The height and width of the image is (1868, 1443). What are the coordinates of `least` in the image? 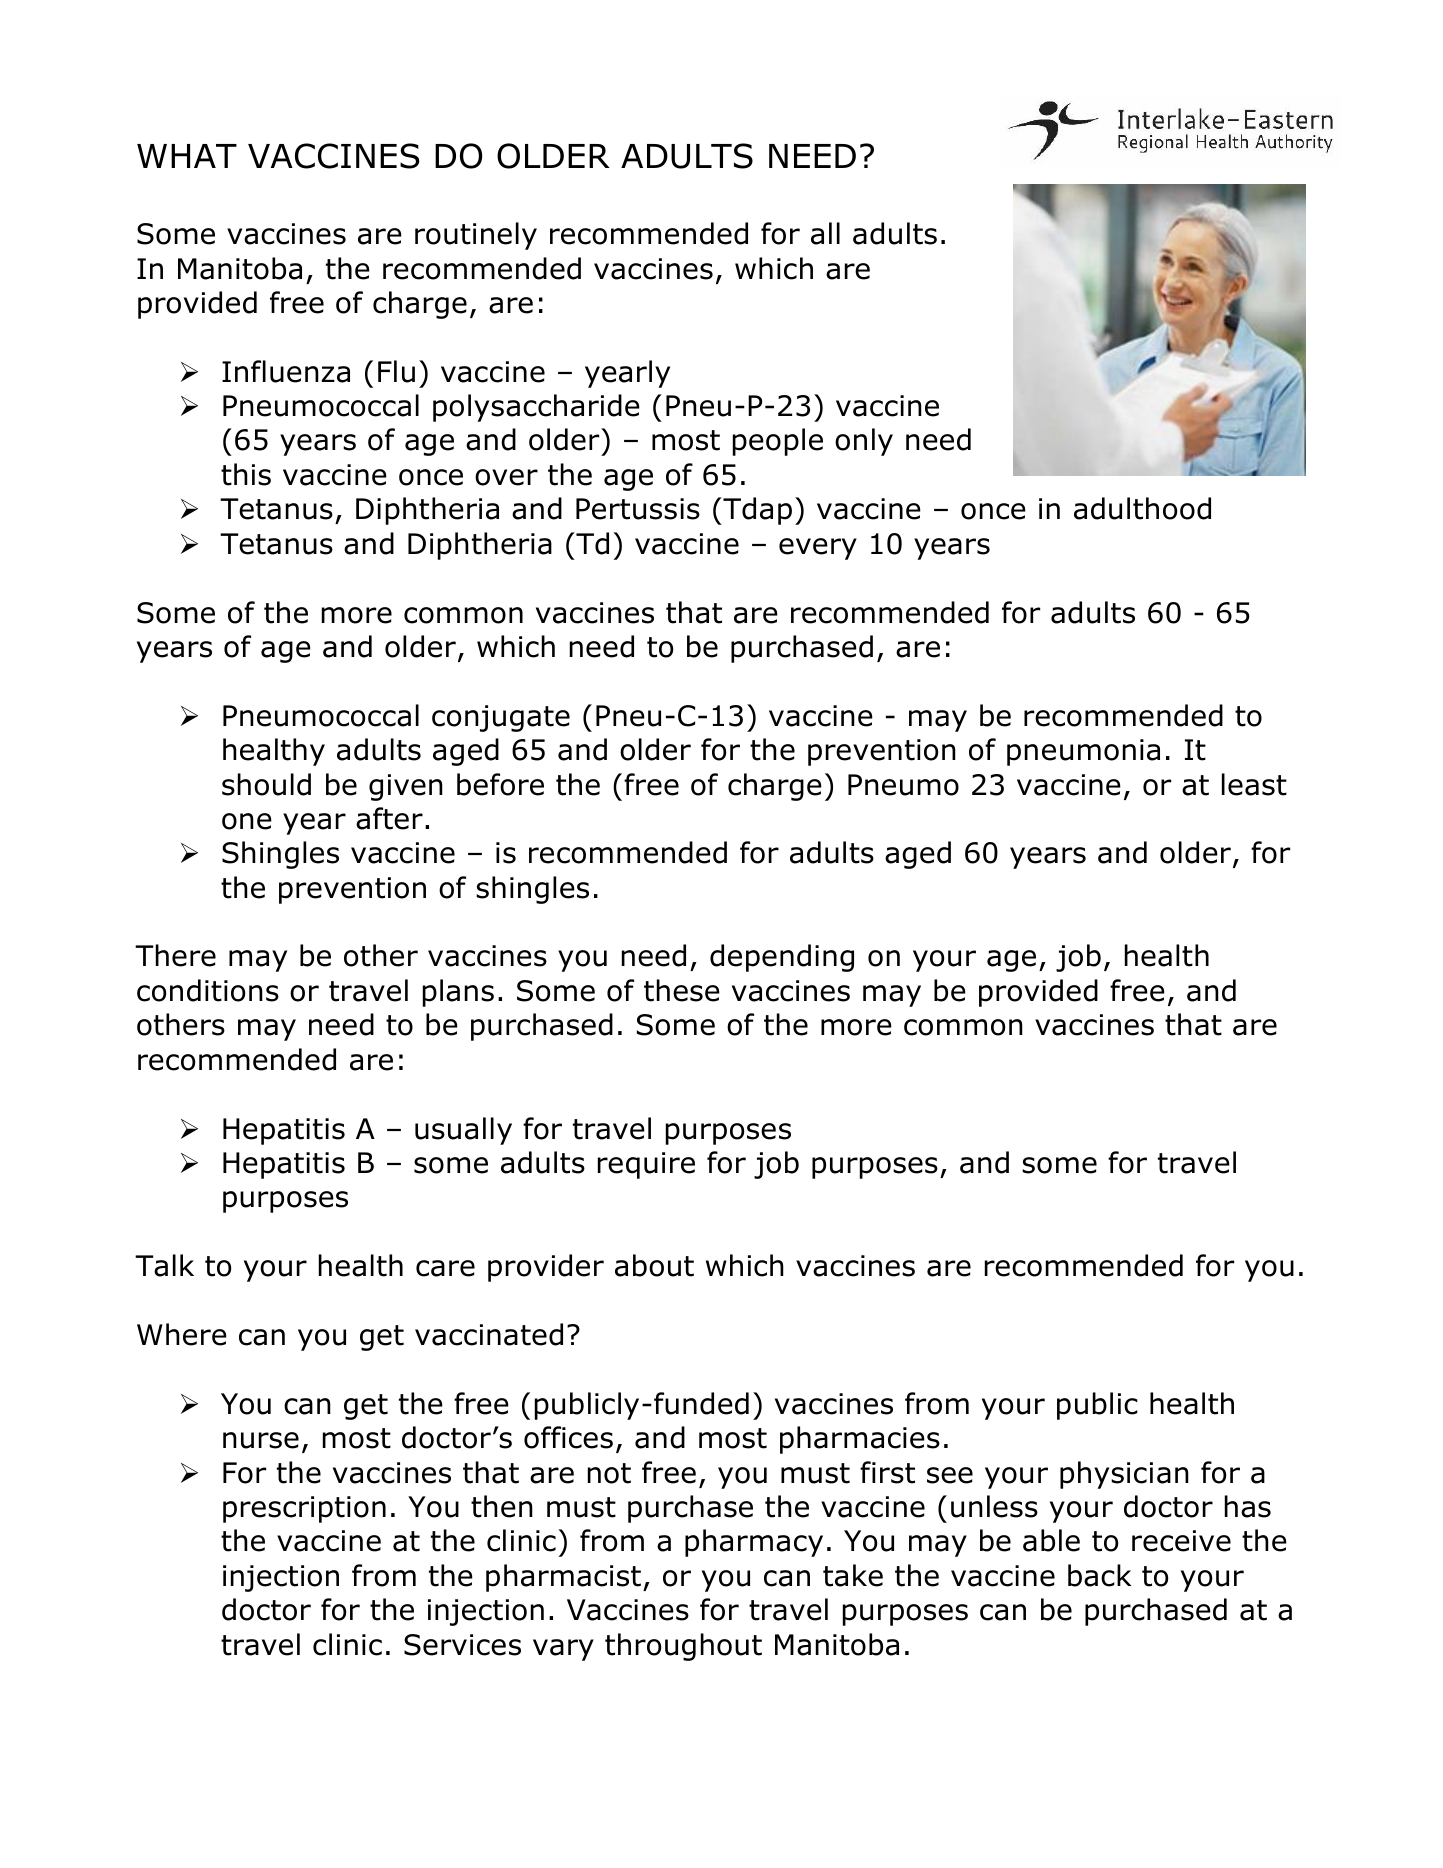 It's located at (1254, 784).
